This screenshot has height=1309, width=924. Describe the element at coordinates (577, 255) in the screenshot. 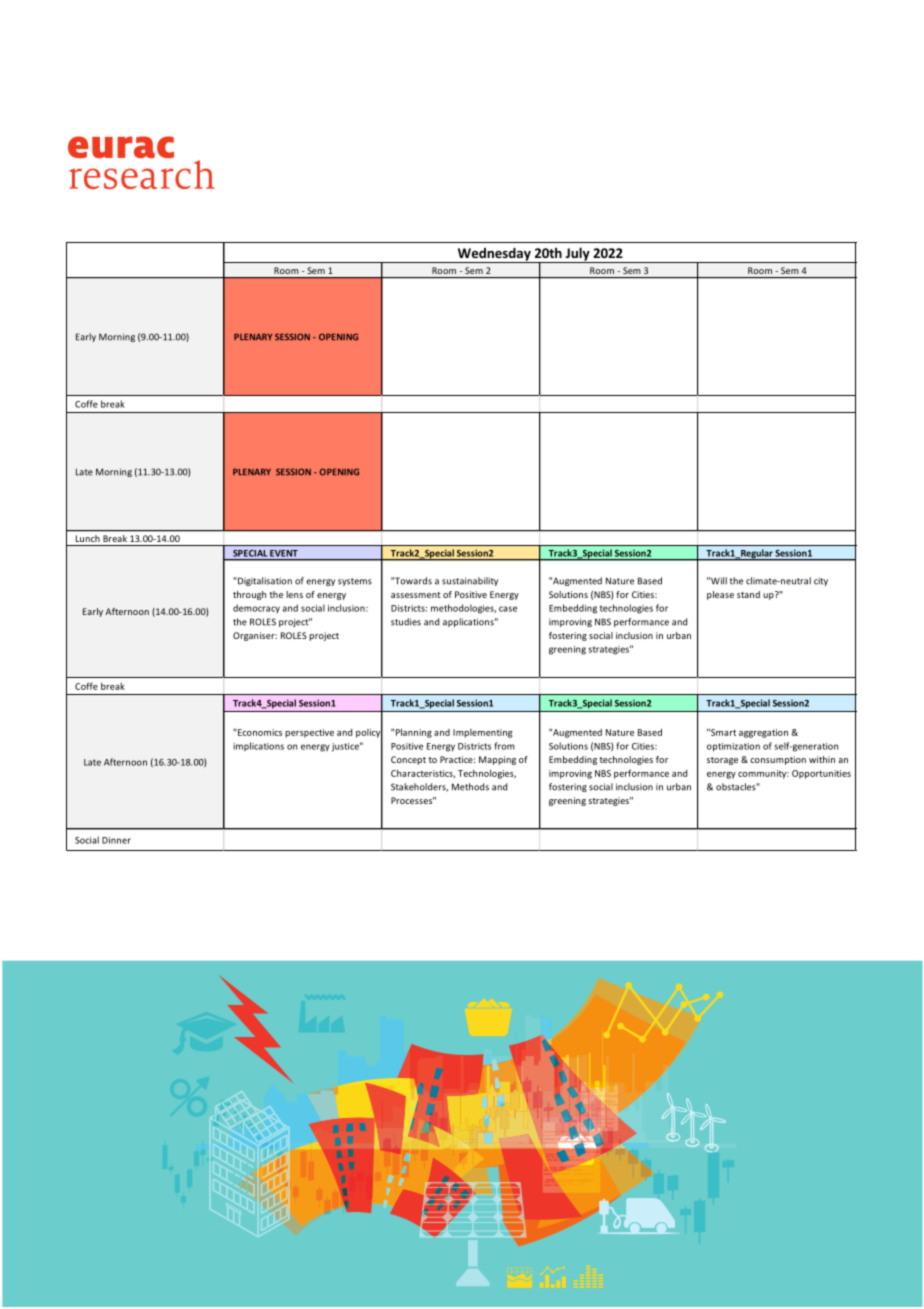

I see `July` at that location.
